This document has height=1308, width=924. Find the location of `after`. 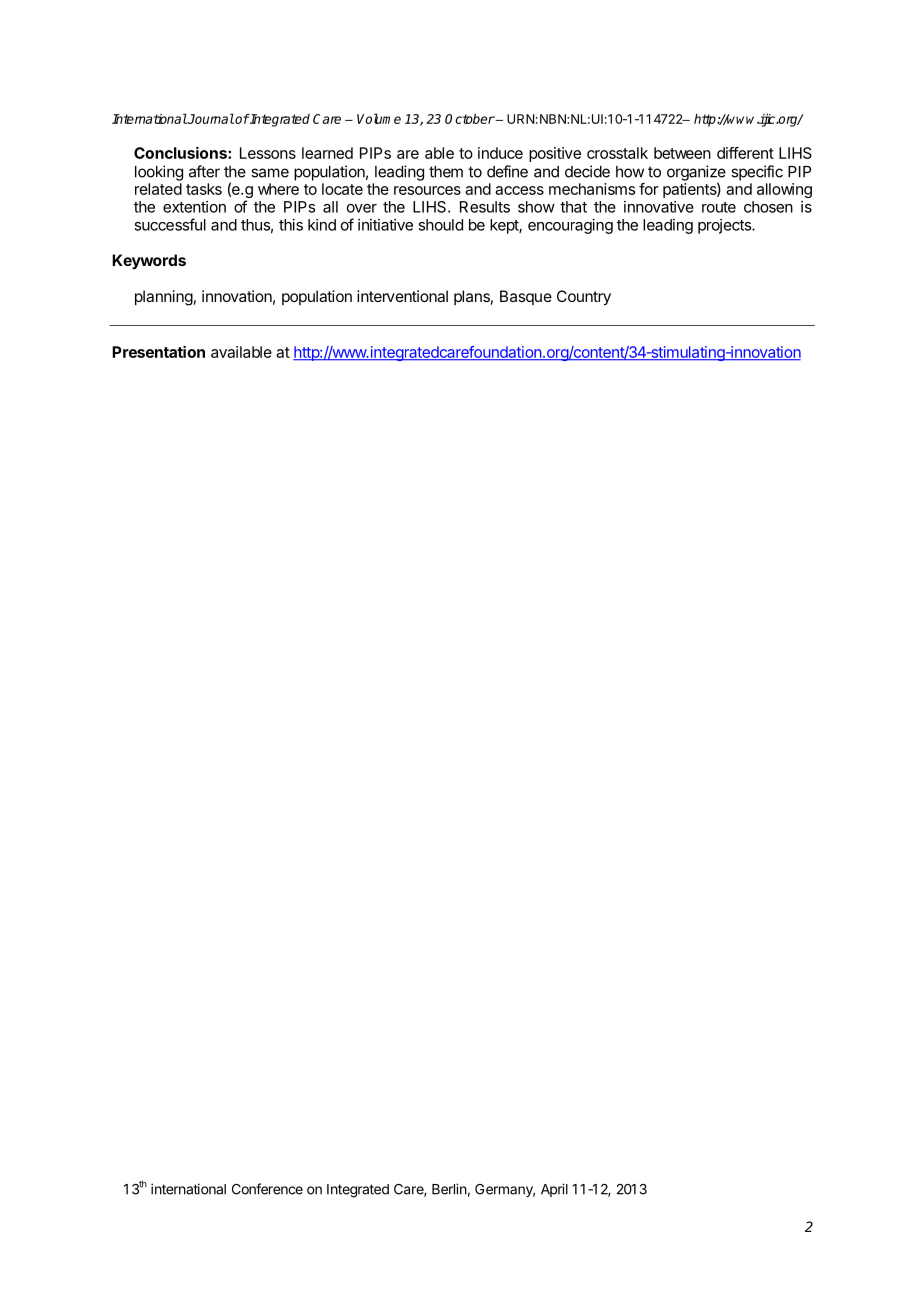

after is located at coordinates (204, 171).
